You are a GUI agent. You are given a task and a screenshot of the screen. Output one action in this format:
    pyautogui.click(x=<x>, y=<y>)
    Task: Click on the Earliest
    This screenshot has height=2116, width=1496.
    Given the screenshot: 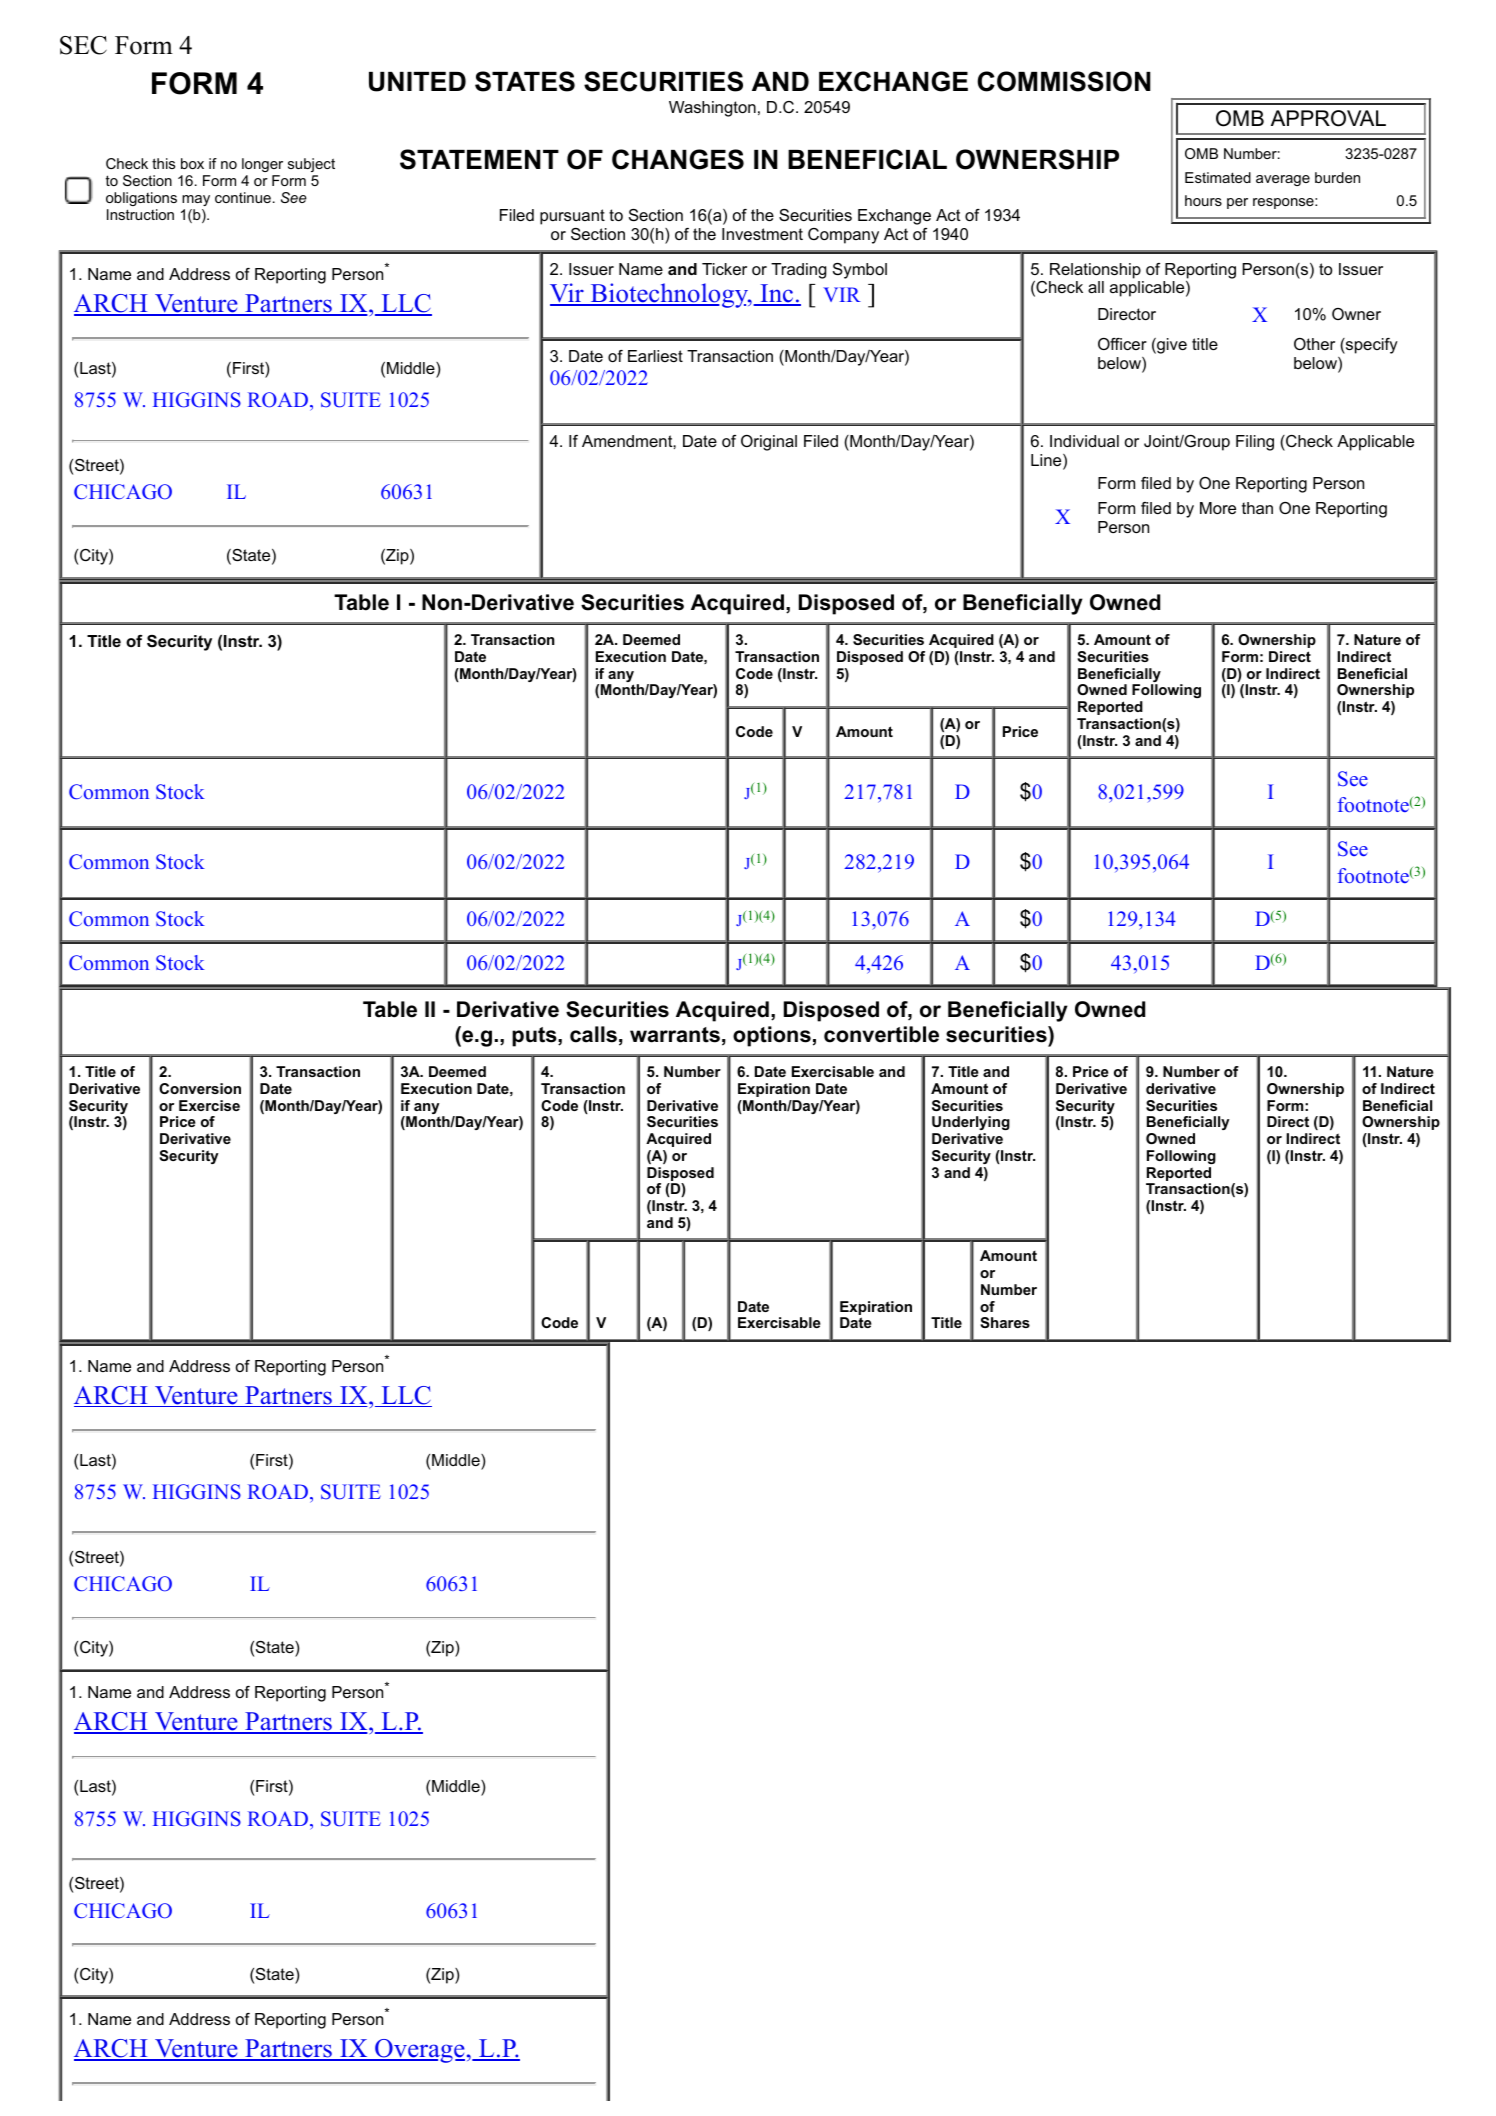 What is the action you would take?
    pyautogui.click(x=655, y=356)
